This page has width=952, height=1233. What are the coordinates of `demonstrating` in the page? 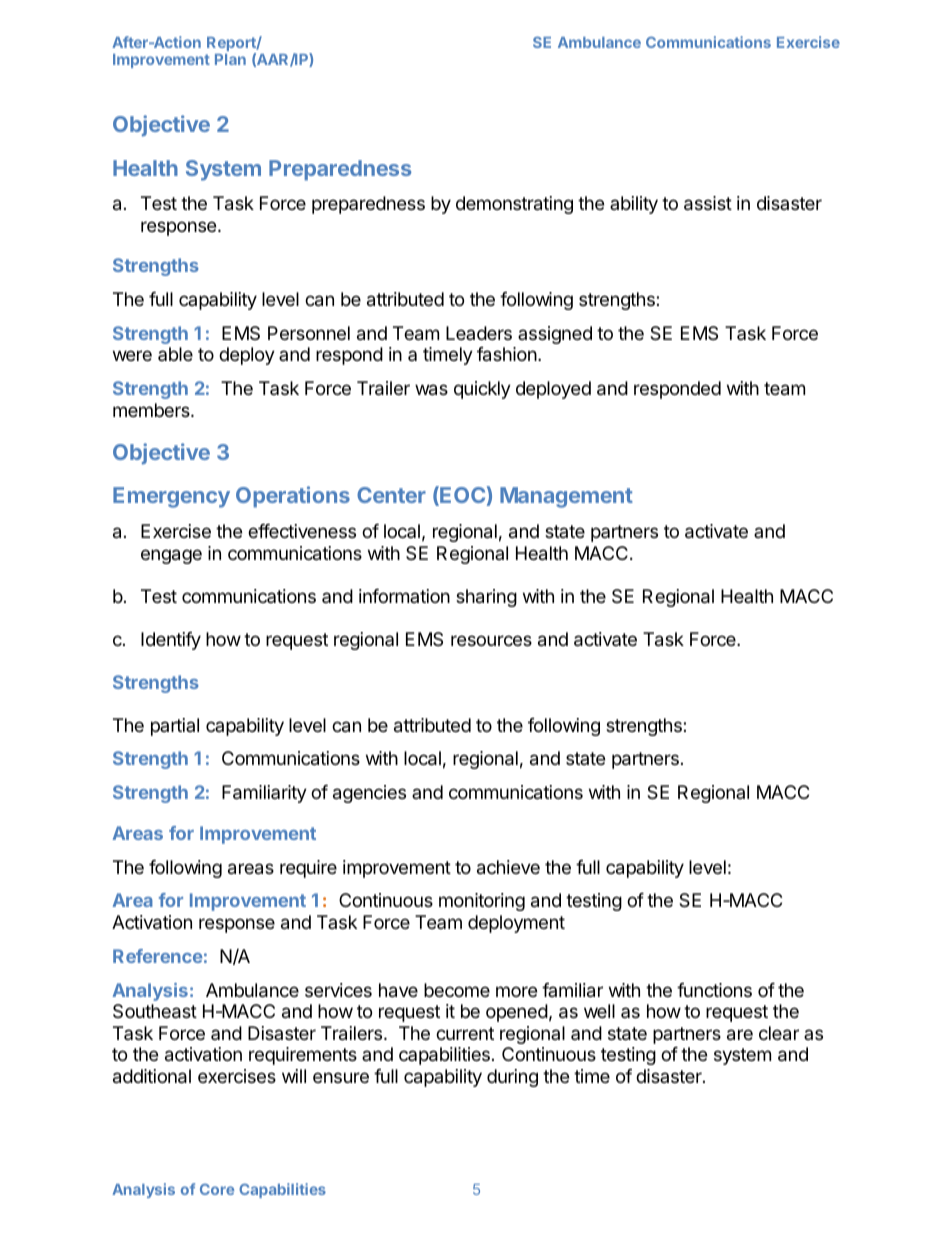 It's located at (514, 205).
